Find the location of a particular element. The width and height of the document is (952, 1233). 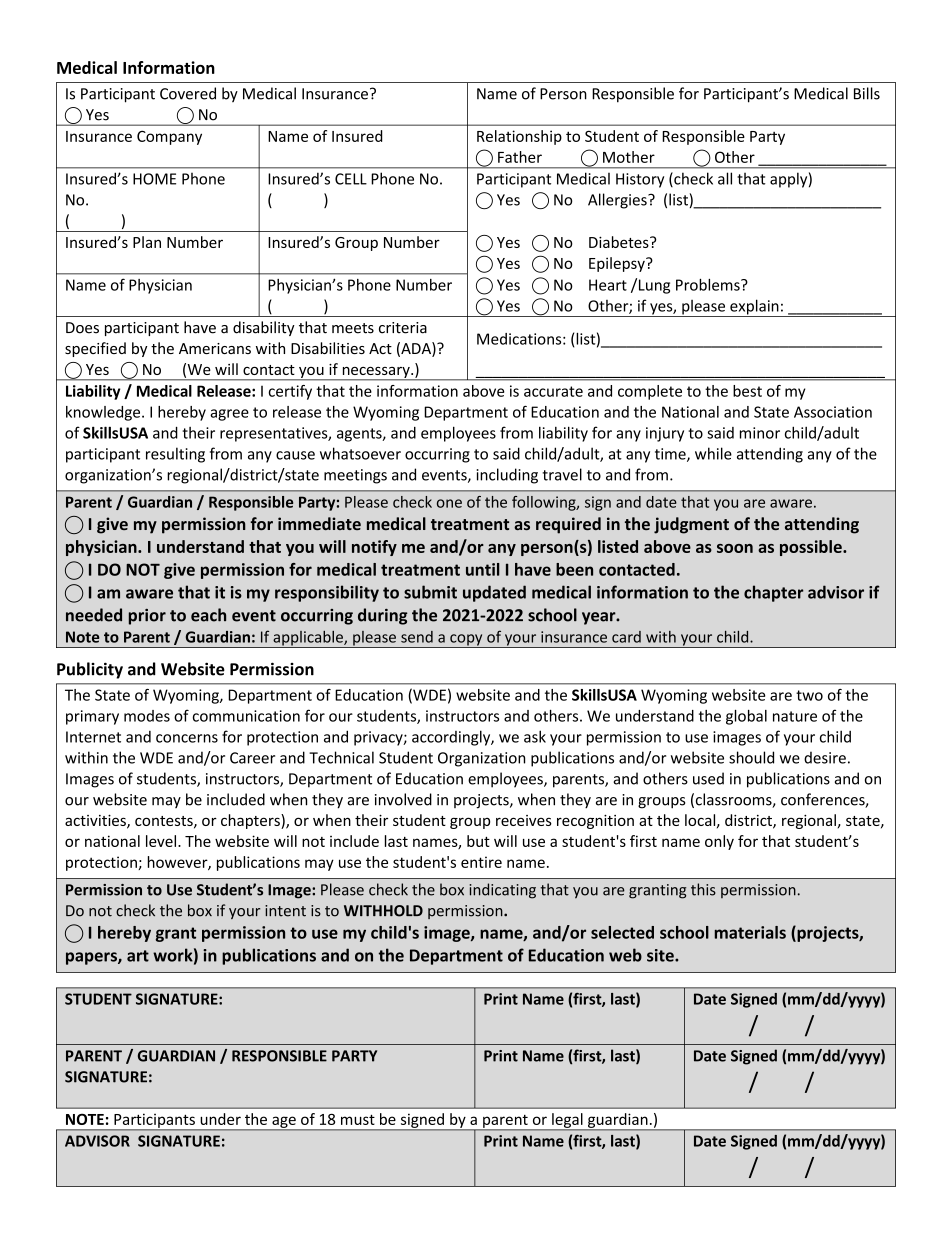

soon is located at coordinates (735, 548).
